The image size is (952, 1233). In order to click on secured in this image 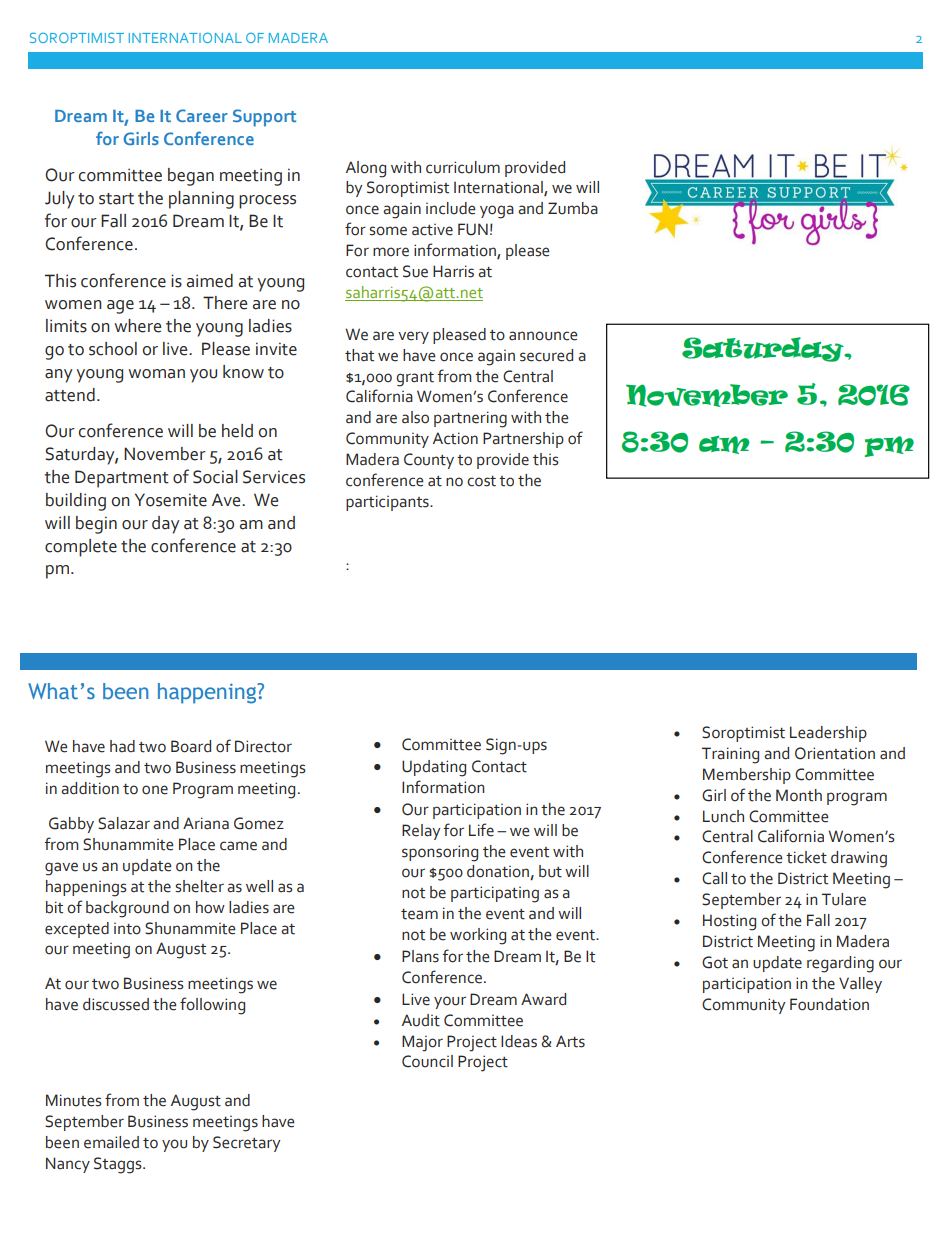, I will do `click(546, 355)`.
